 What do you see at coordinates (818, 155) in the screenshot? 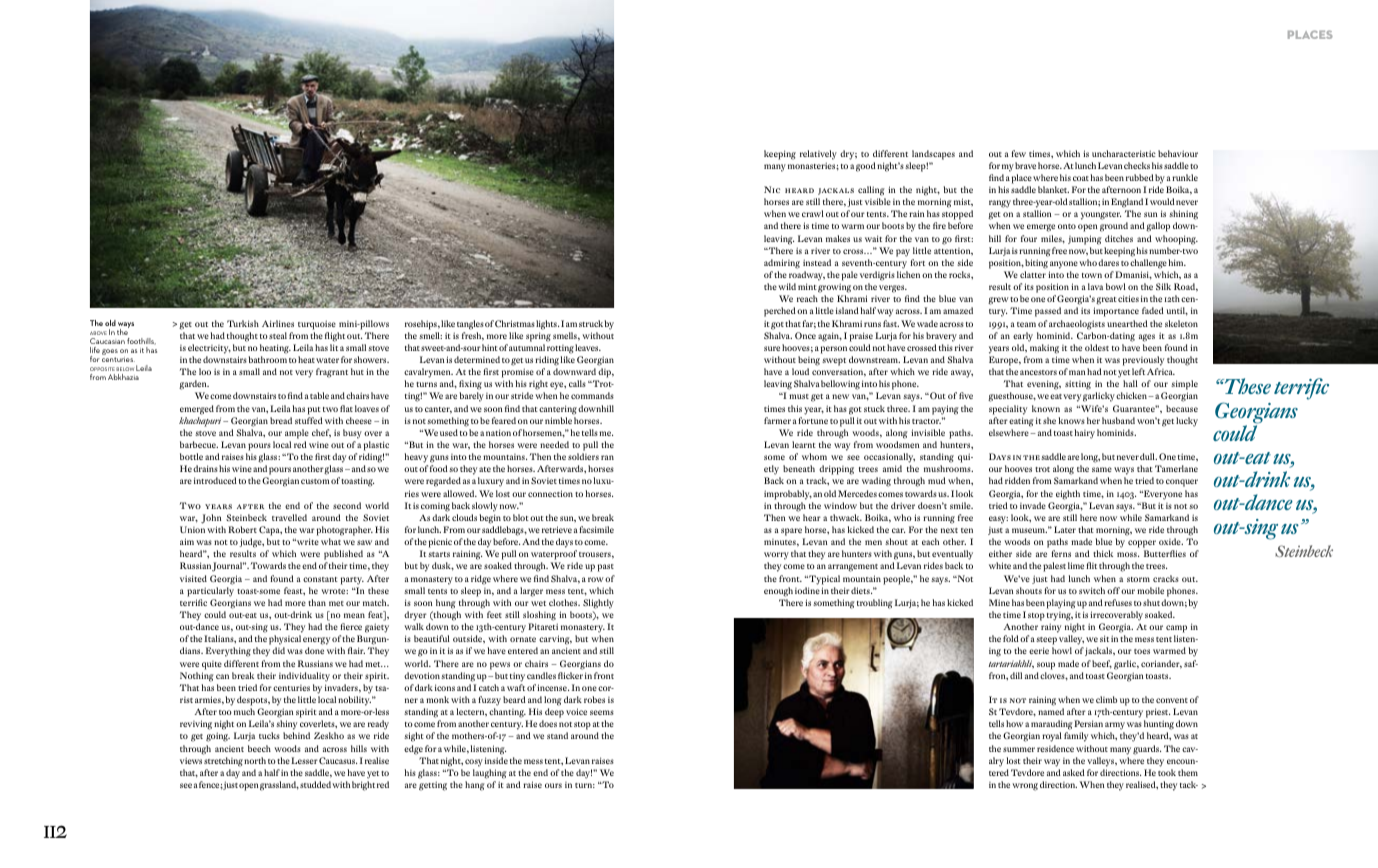
I see `relatively` at bounding box center [818, 155].
